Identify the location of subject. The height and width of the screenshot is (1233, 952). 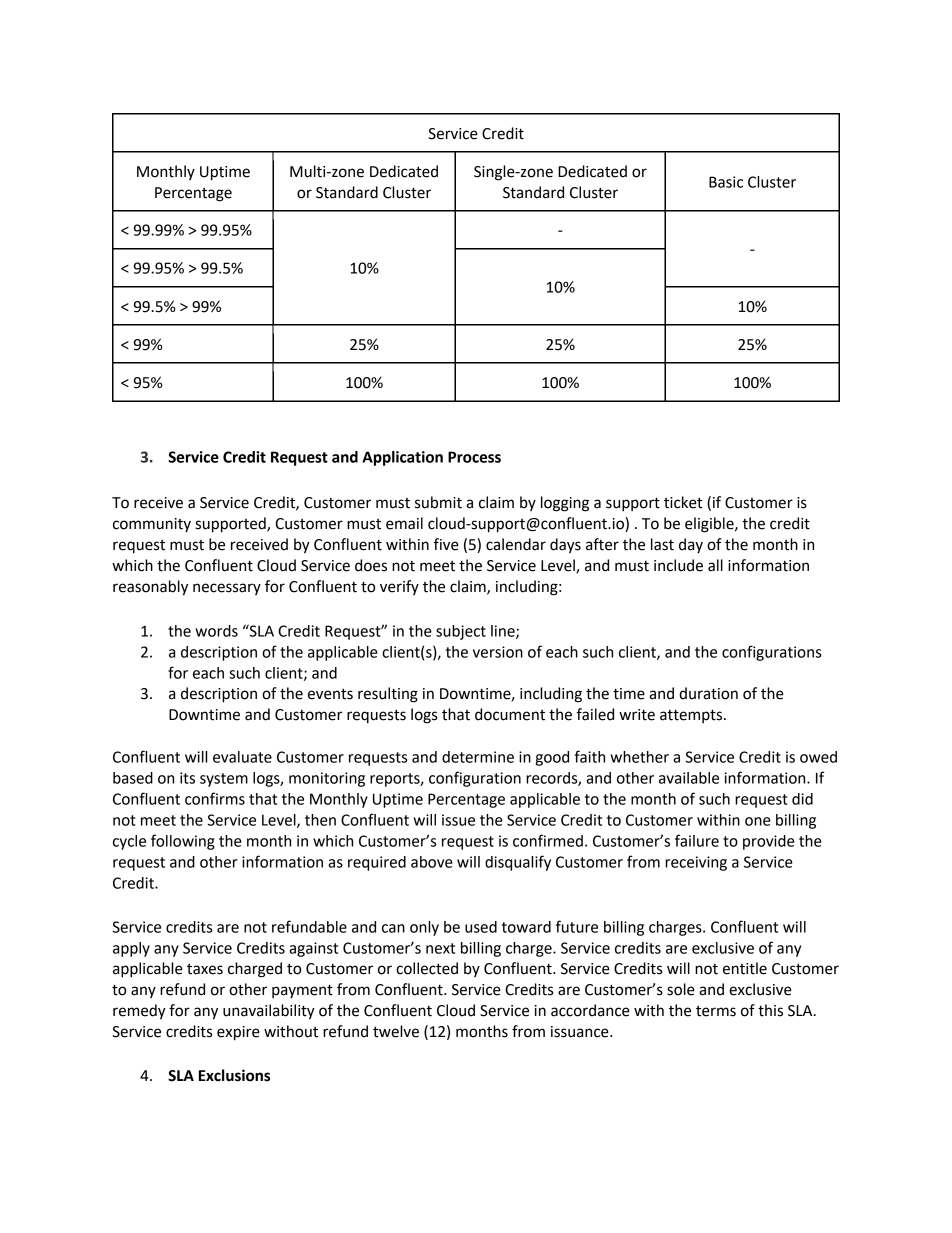
(461, 632).
